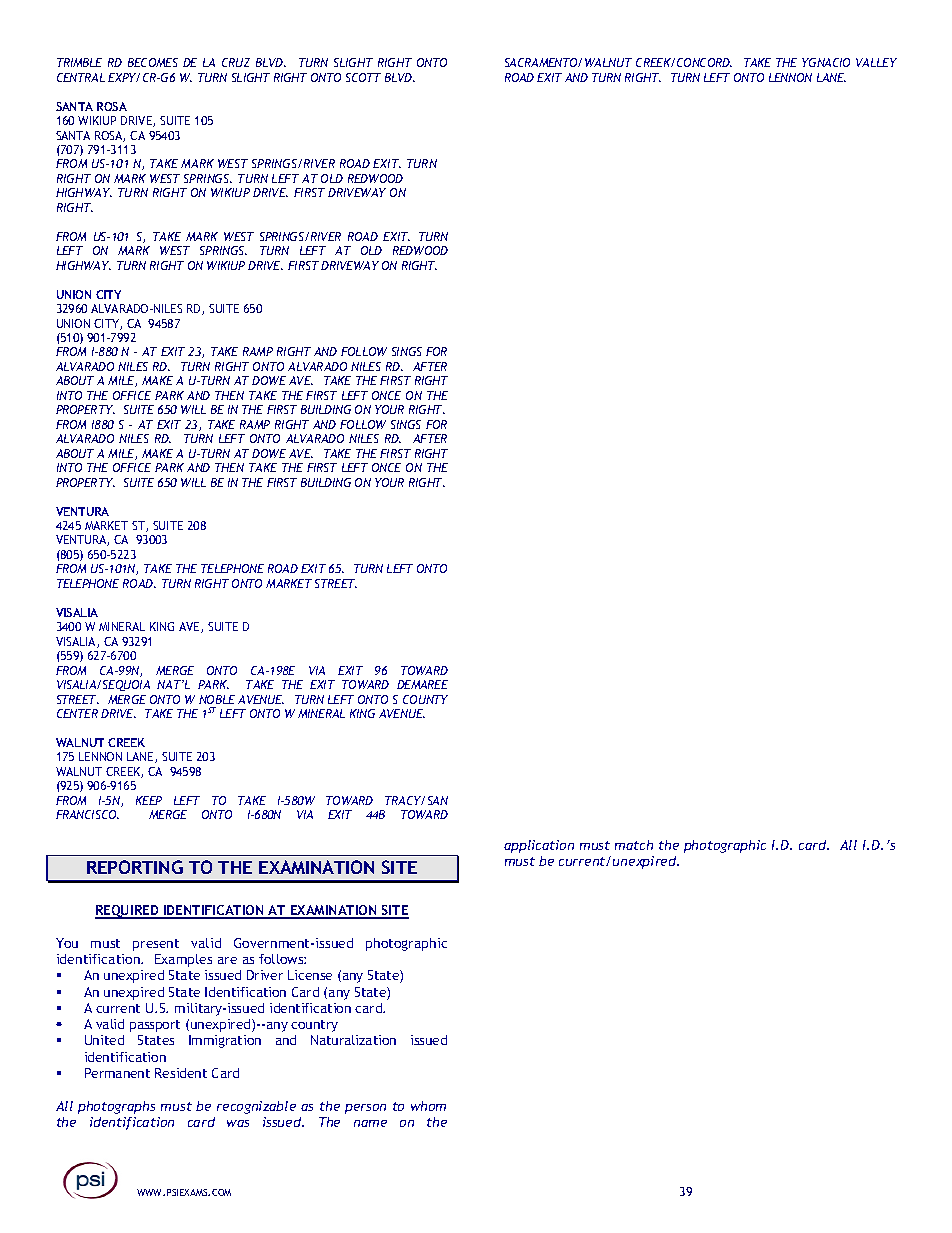  I want to click on application, so click(539, 846).
